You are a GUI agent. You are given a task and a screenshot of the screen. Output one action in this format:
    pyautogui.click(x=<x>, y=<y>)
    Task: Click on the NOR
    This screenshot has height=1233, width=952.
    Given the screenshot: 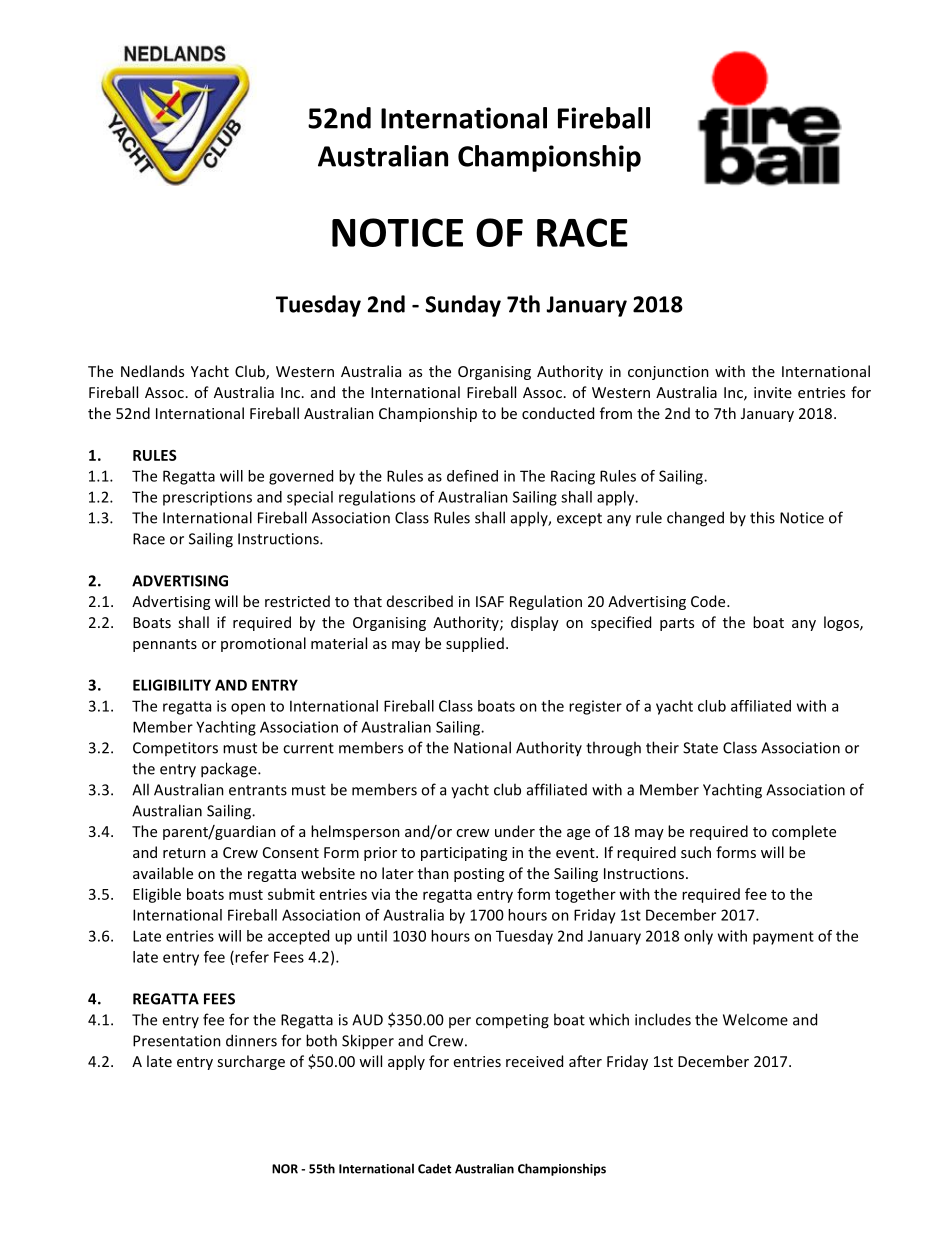 What is the action you would take?
    pyautogui.click(x=285, y=1169)
